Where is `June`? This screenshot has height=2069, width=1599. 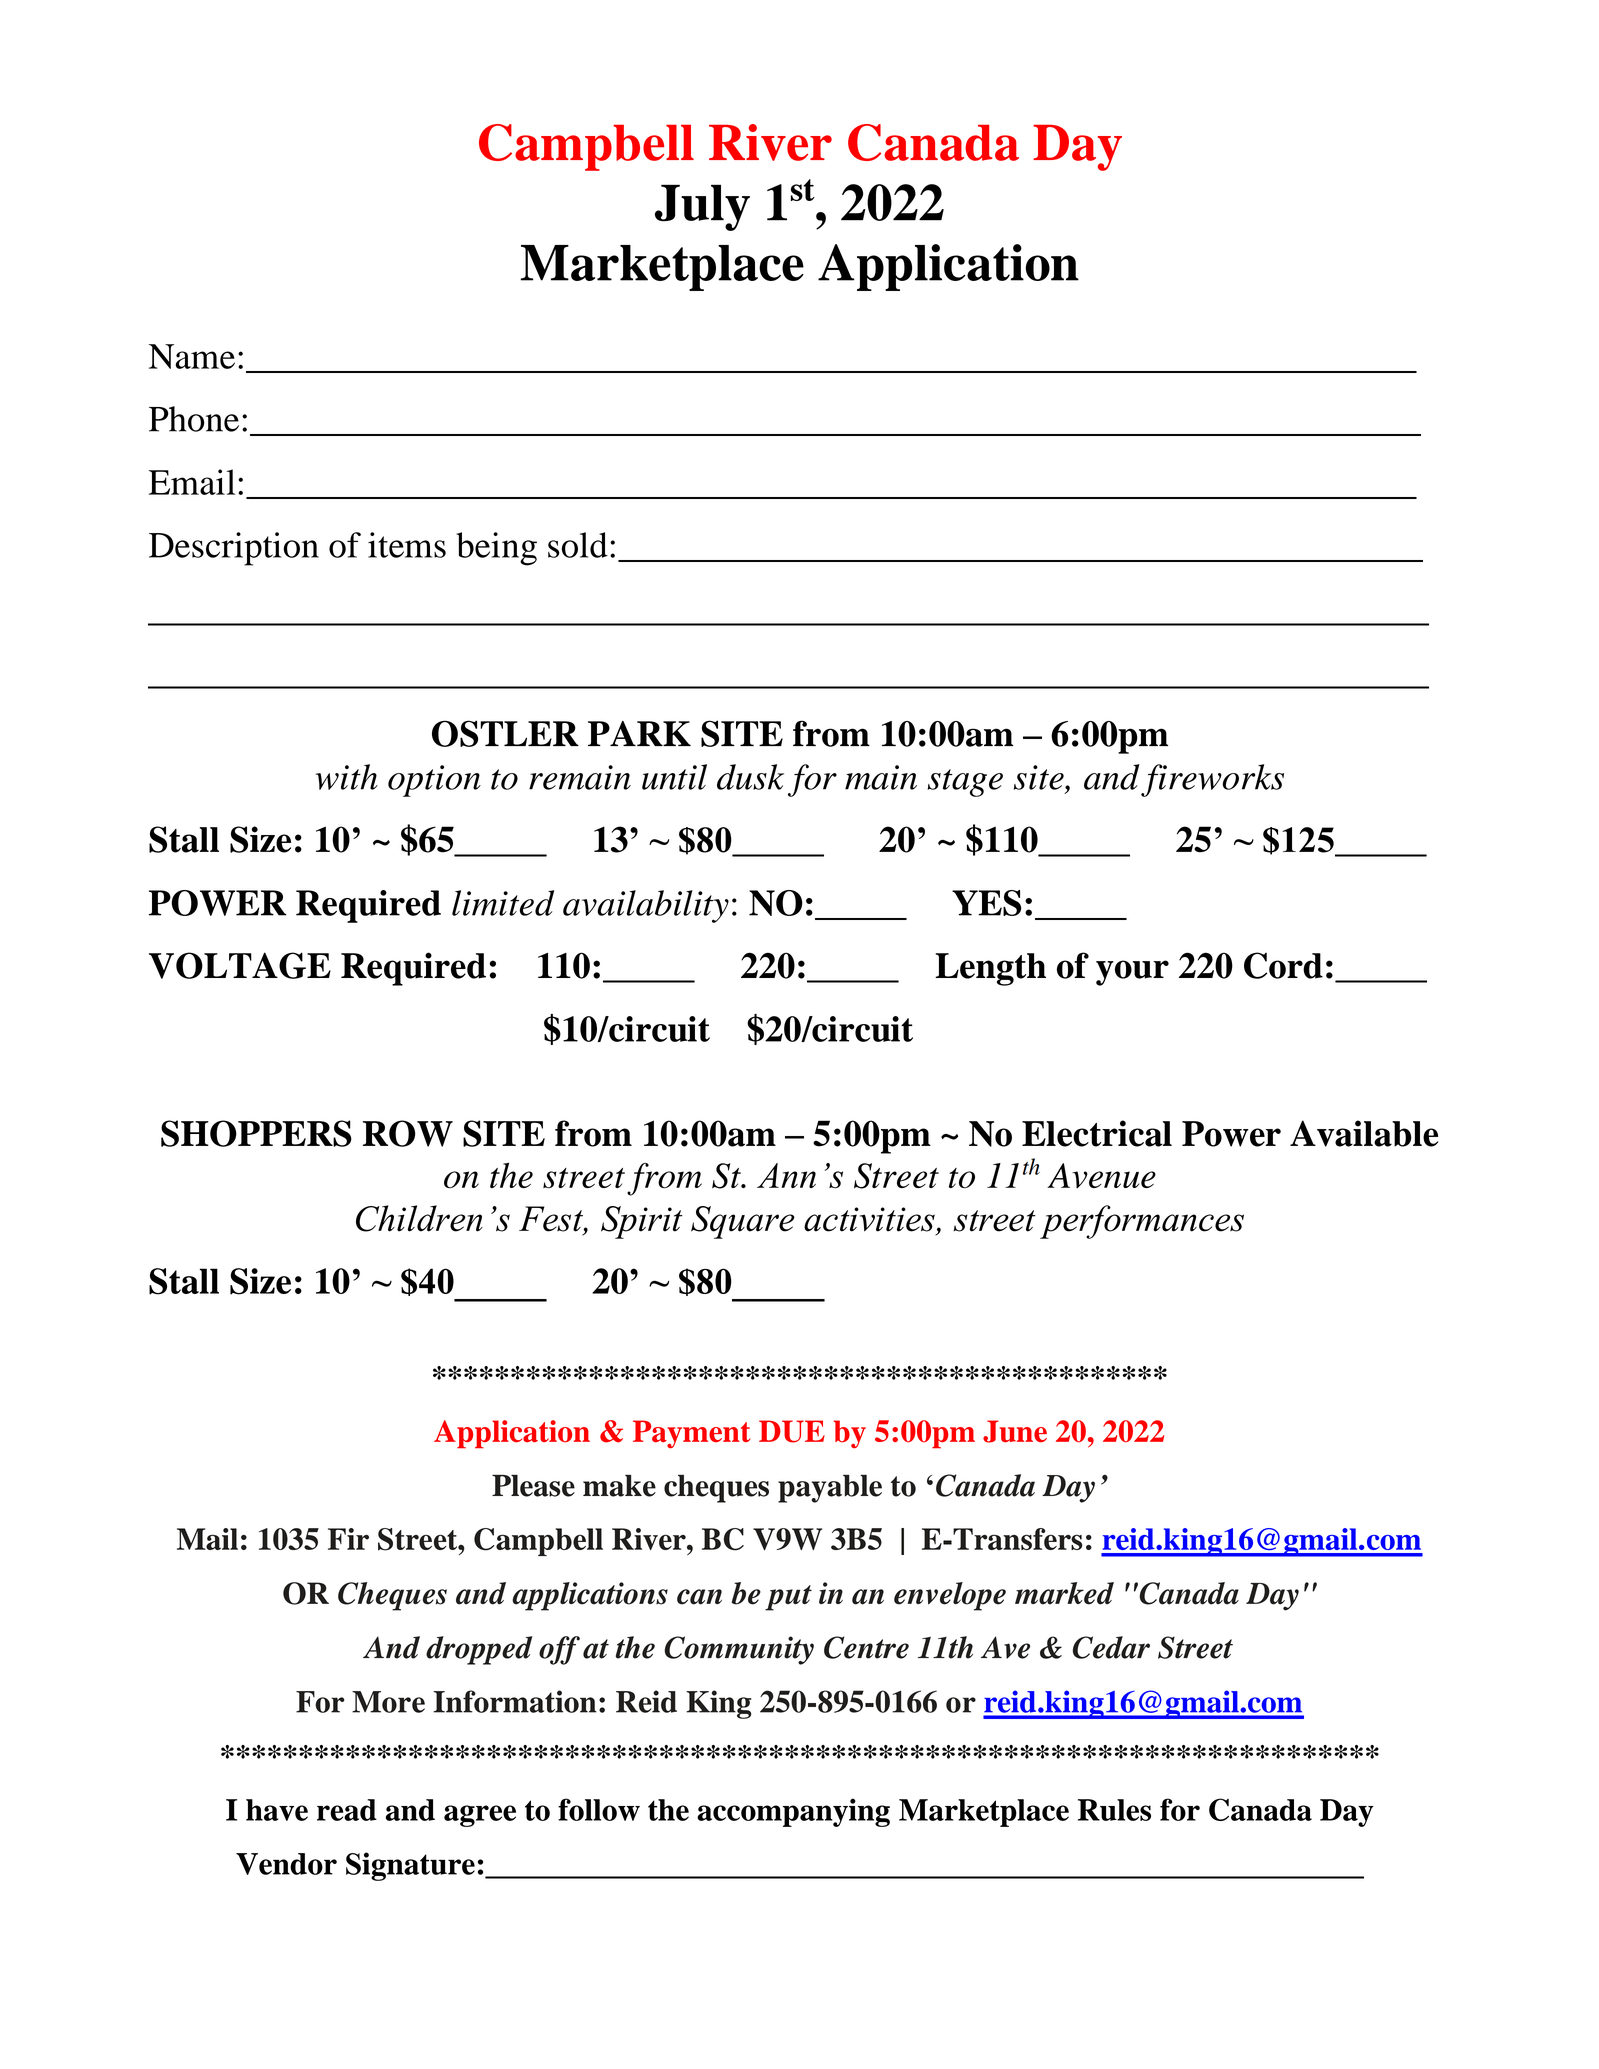 June is located at coordinates (1015, 1431).
